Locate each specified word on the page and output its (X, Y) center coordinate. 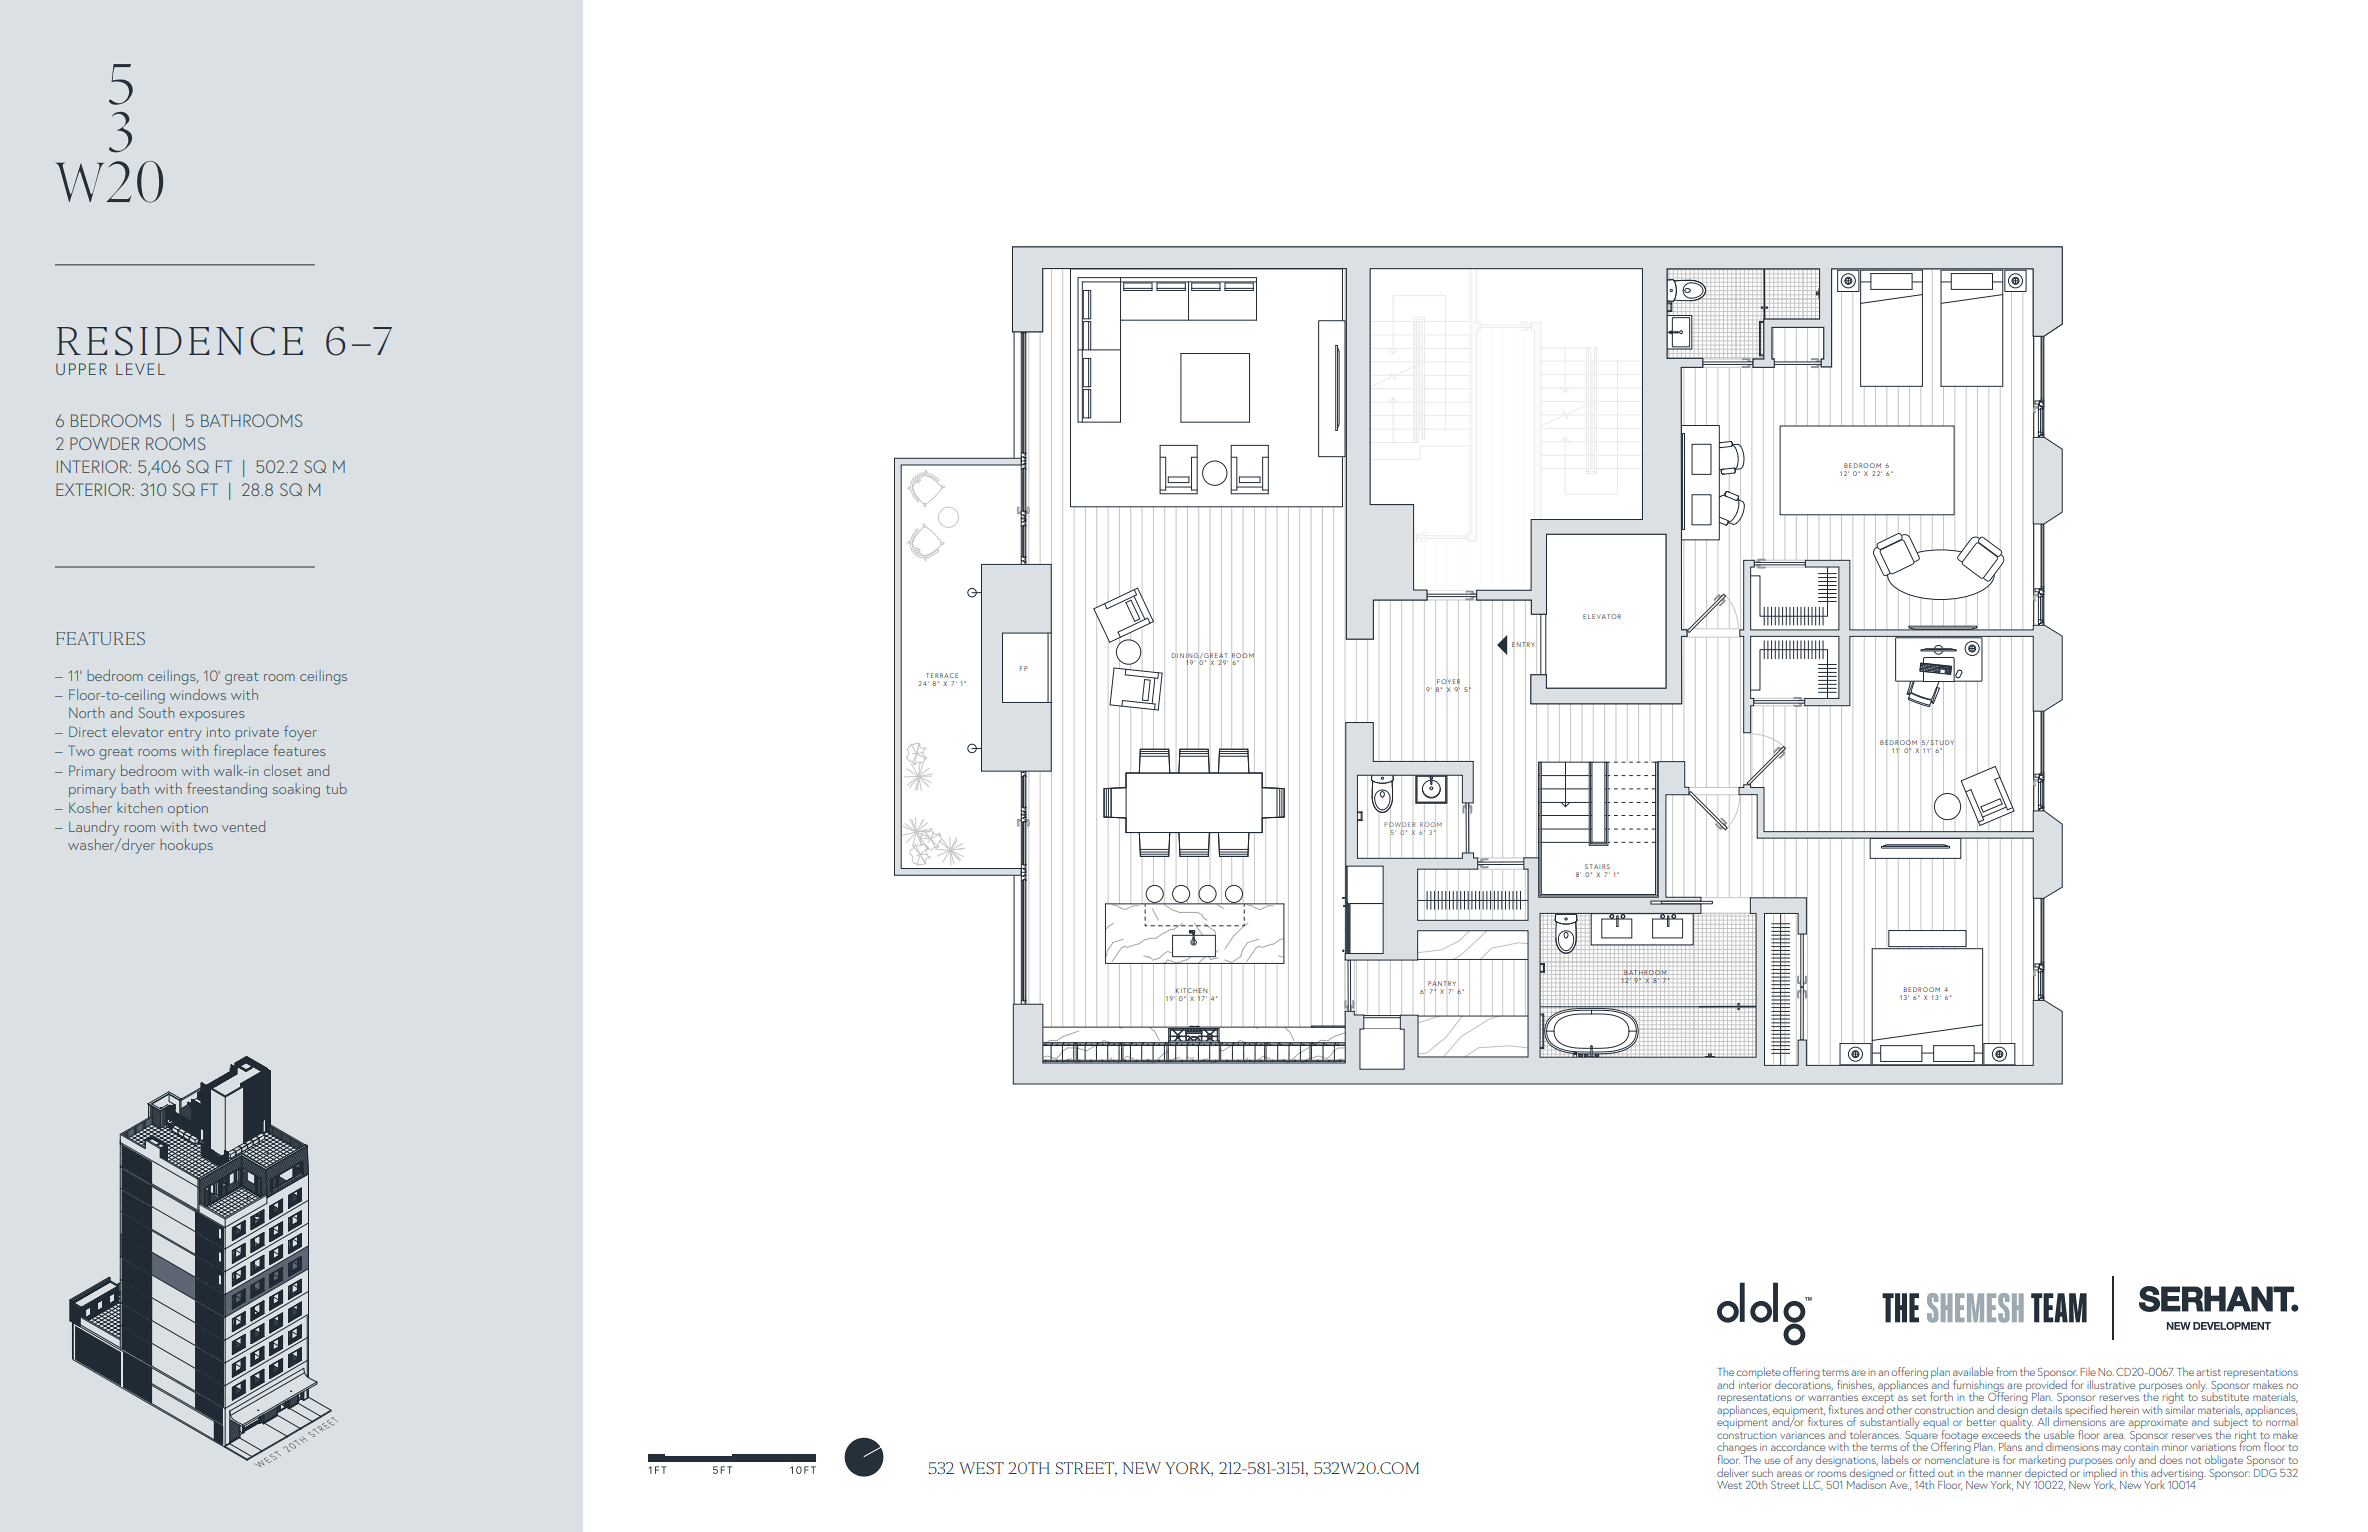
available (1973, 1371)
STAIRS (1597, 866)
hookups (186, 846)
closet (283, 770)
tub (336, 788)
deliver (1733, 1472)
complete (1759, 1373)
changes (1737, 1449)
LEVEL (140, 369)
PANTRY (1442, 983)
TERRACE (942, 675)
